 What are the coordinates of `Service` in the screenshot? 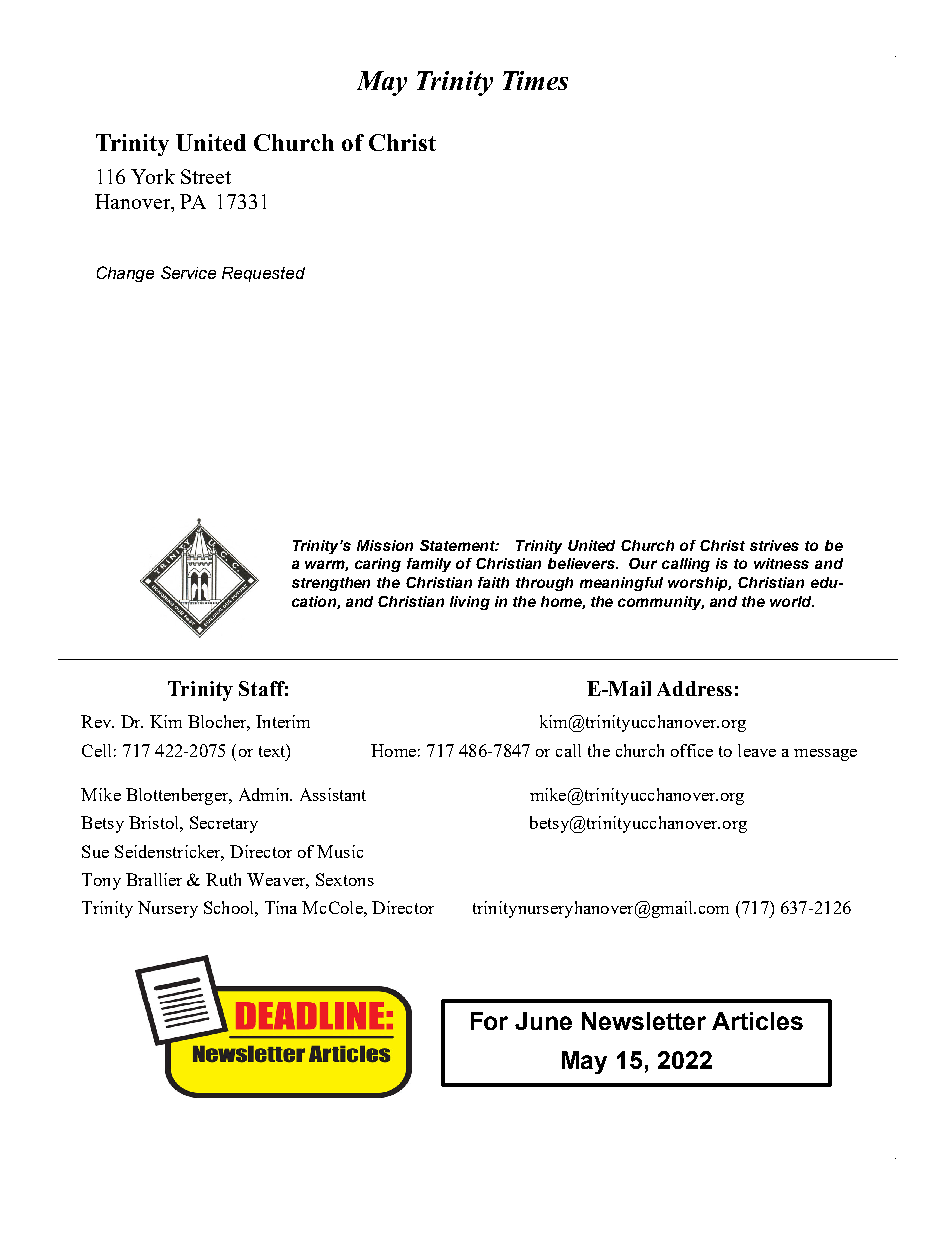 It's located at (188, 272).
